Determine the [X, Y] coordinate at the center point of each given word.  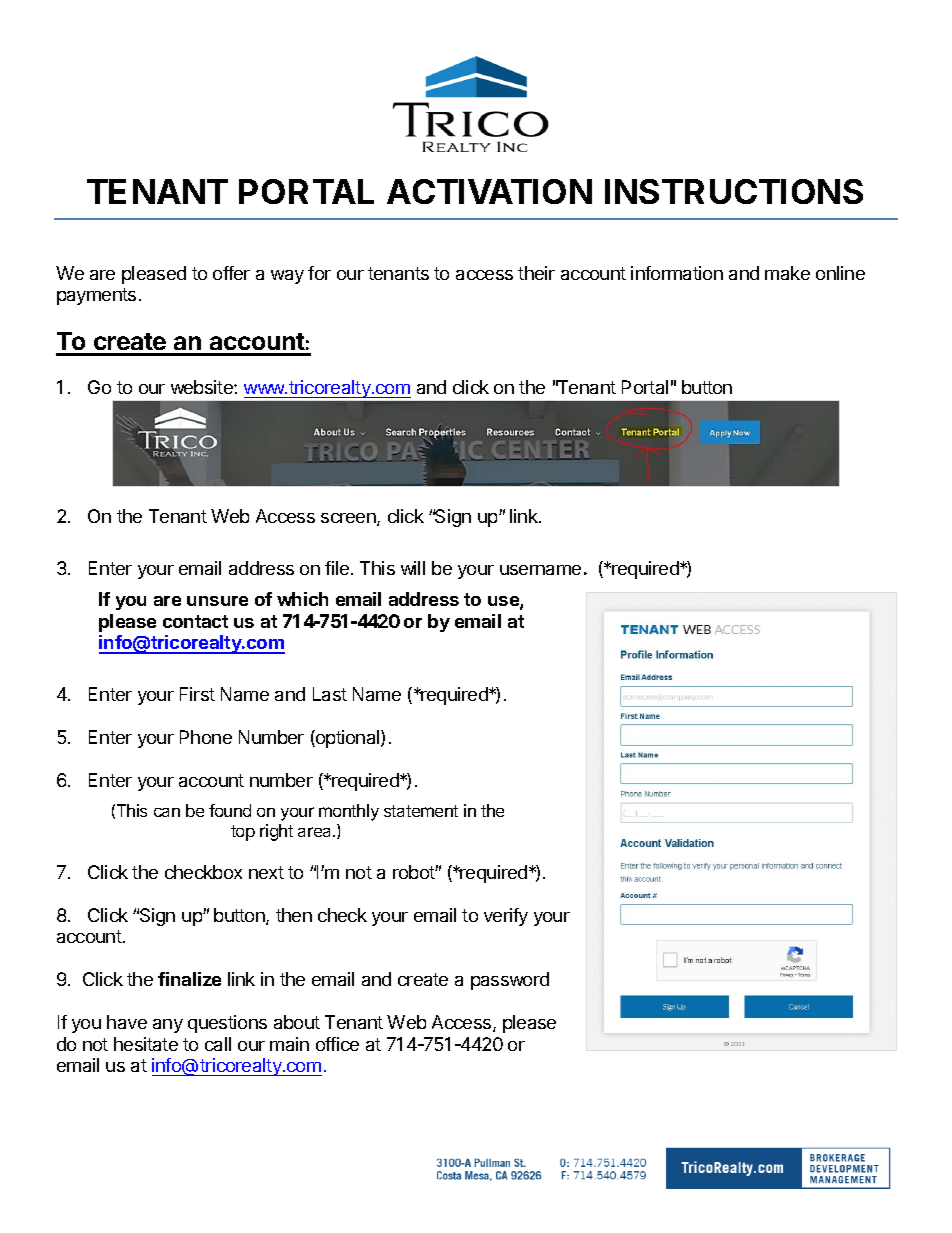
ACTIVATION [489, 191]
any [168, 1026]
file [337, 568]
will [413, 568]
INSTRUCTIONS [734, 191]
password [510, 981]
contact [195, 621]
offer [231, 273]
